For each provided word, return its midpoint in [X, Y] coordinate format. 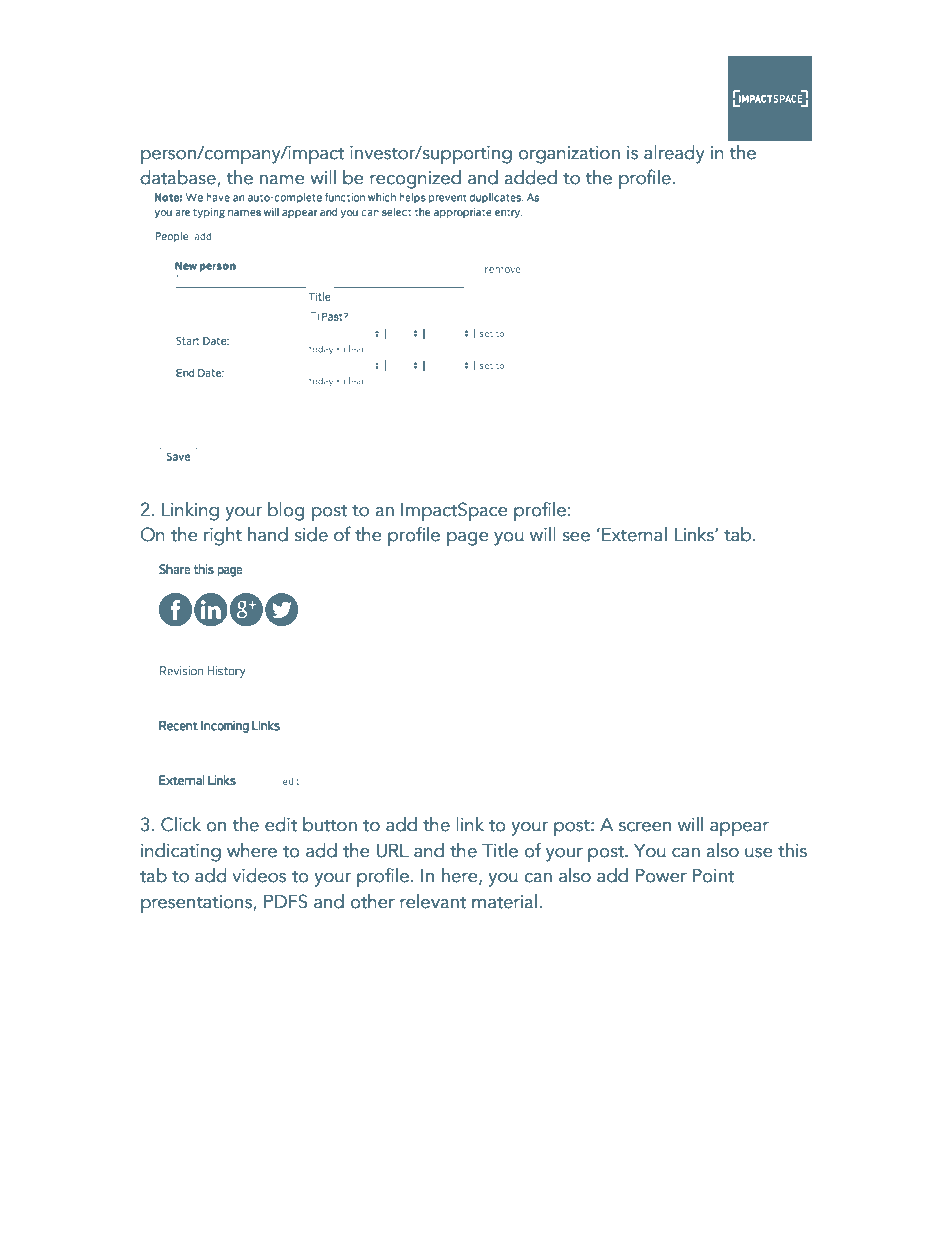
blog [286, 511]
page [468, 539]
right [223, 536]
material [504, 901]
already [674, 154]
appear [739, 829]
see [576, 537]
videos [259, 875]
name [282, 180]
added [530, 177]
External [634, 534]
